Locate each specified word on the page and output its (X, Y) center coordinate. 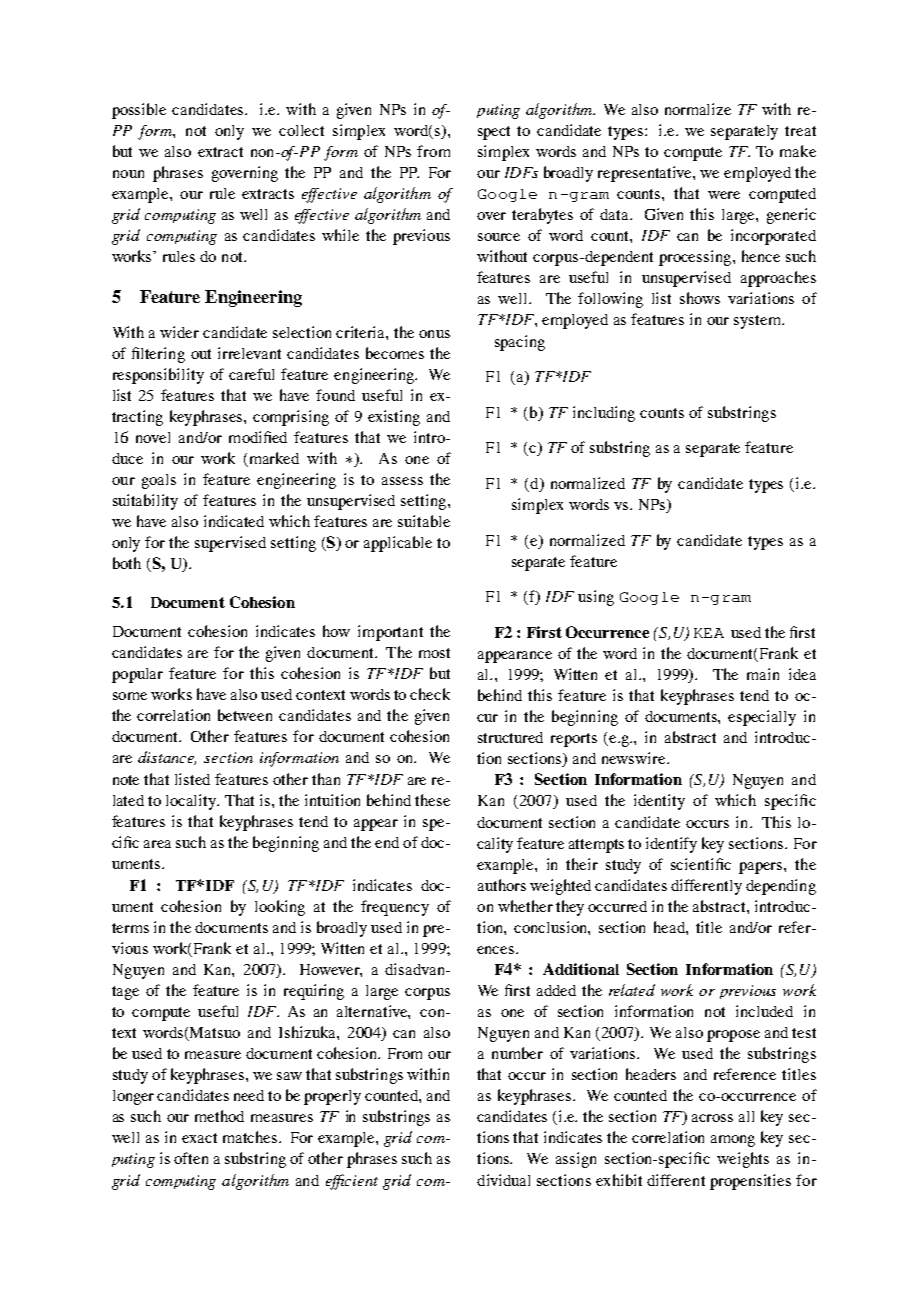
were (724, 195)
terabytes (542, 216)
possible (139, 111)
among (733, 1141)
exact (199, 1138)
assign (576, 1160)
